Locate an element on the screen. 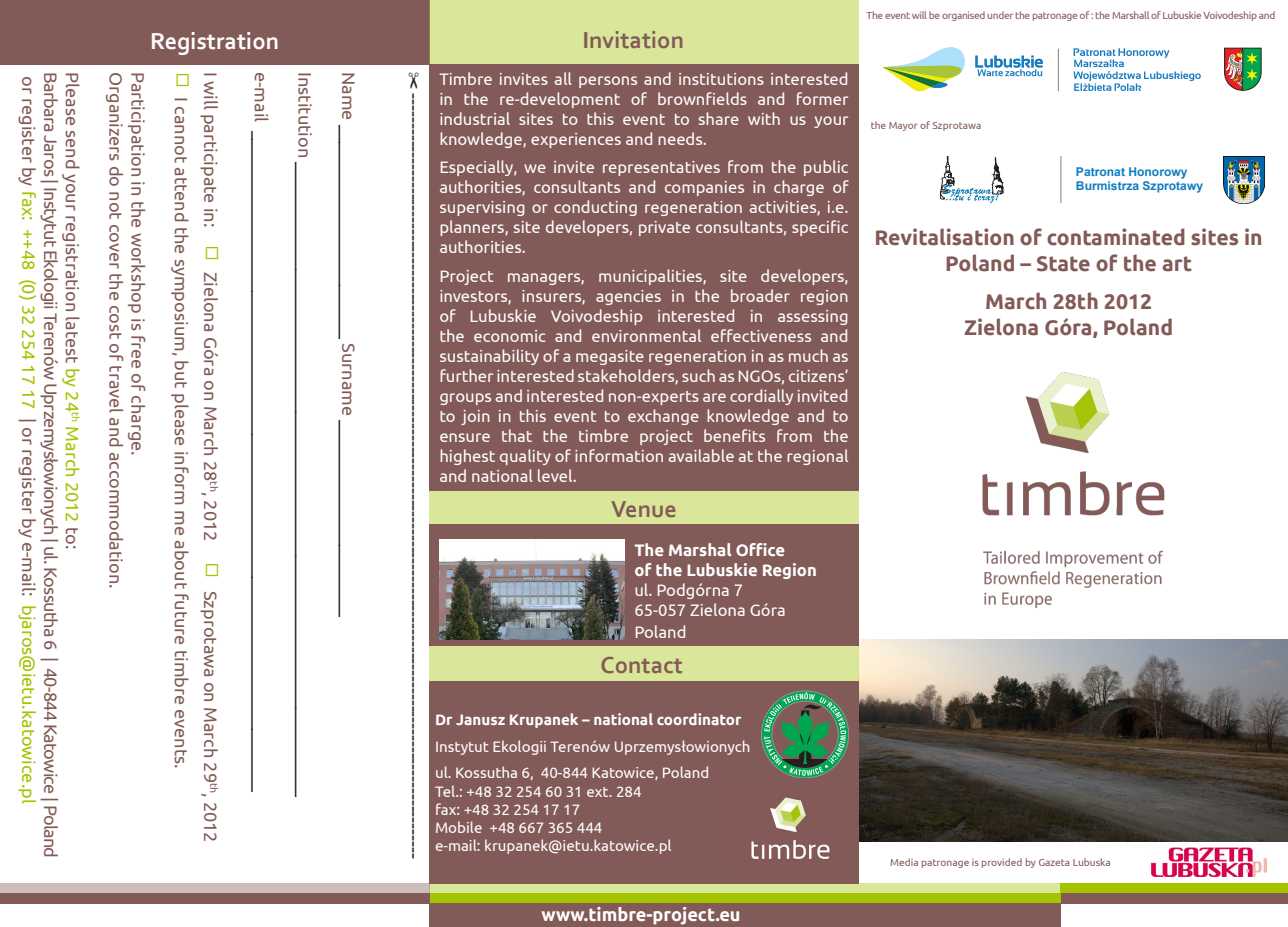 The image size is (1288, 927). Media is located at coordinates (904, 862).
